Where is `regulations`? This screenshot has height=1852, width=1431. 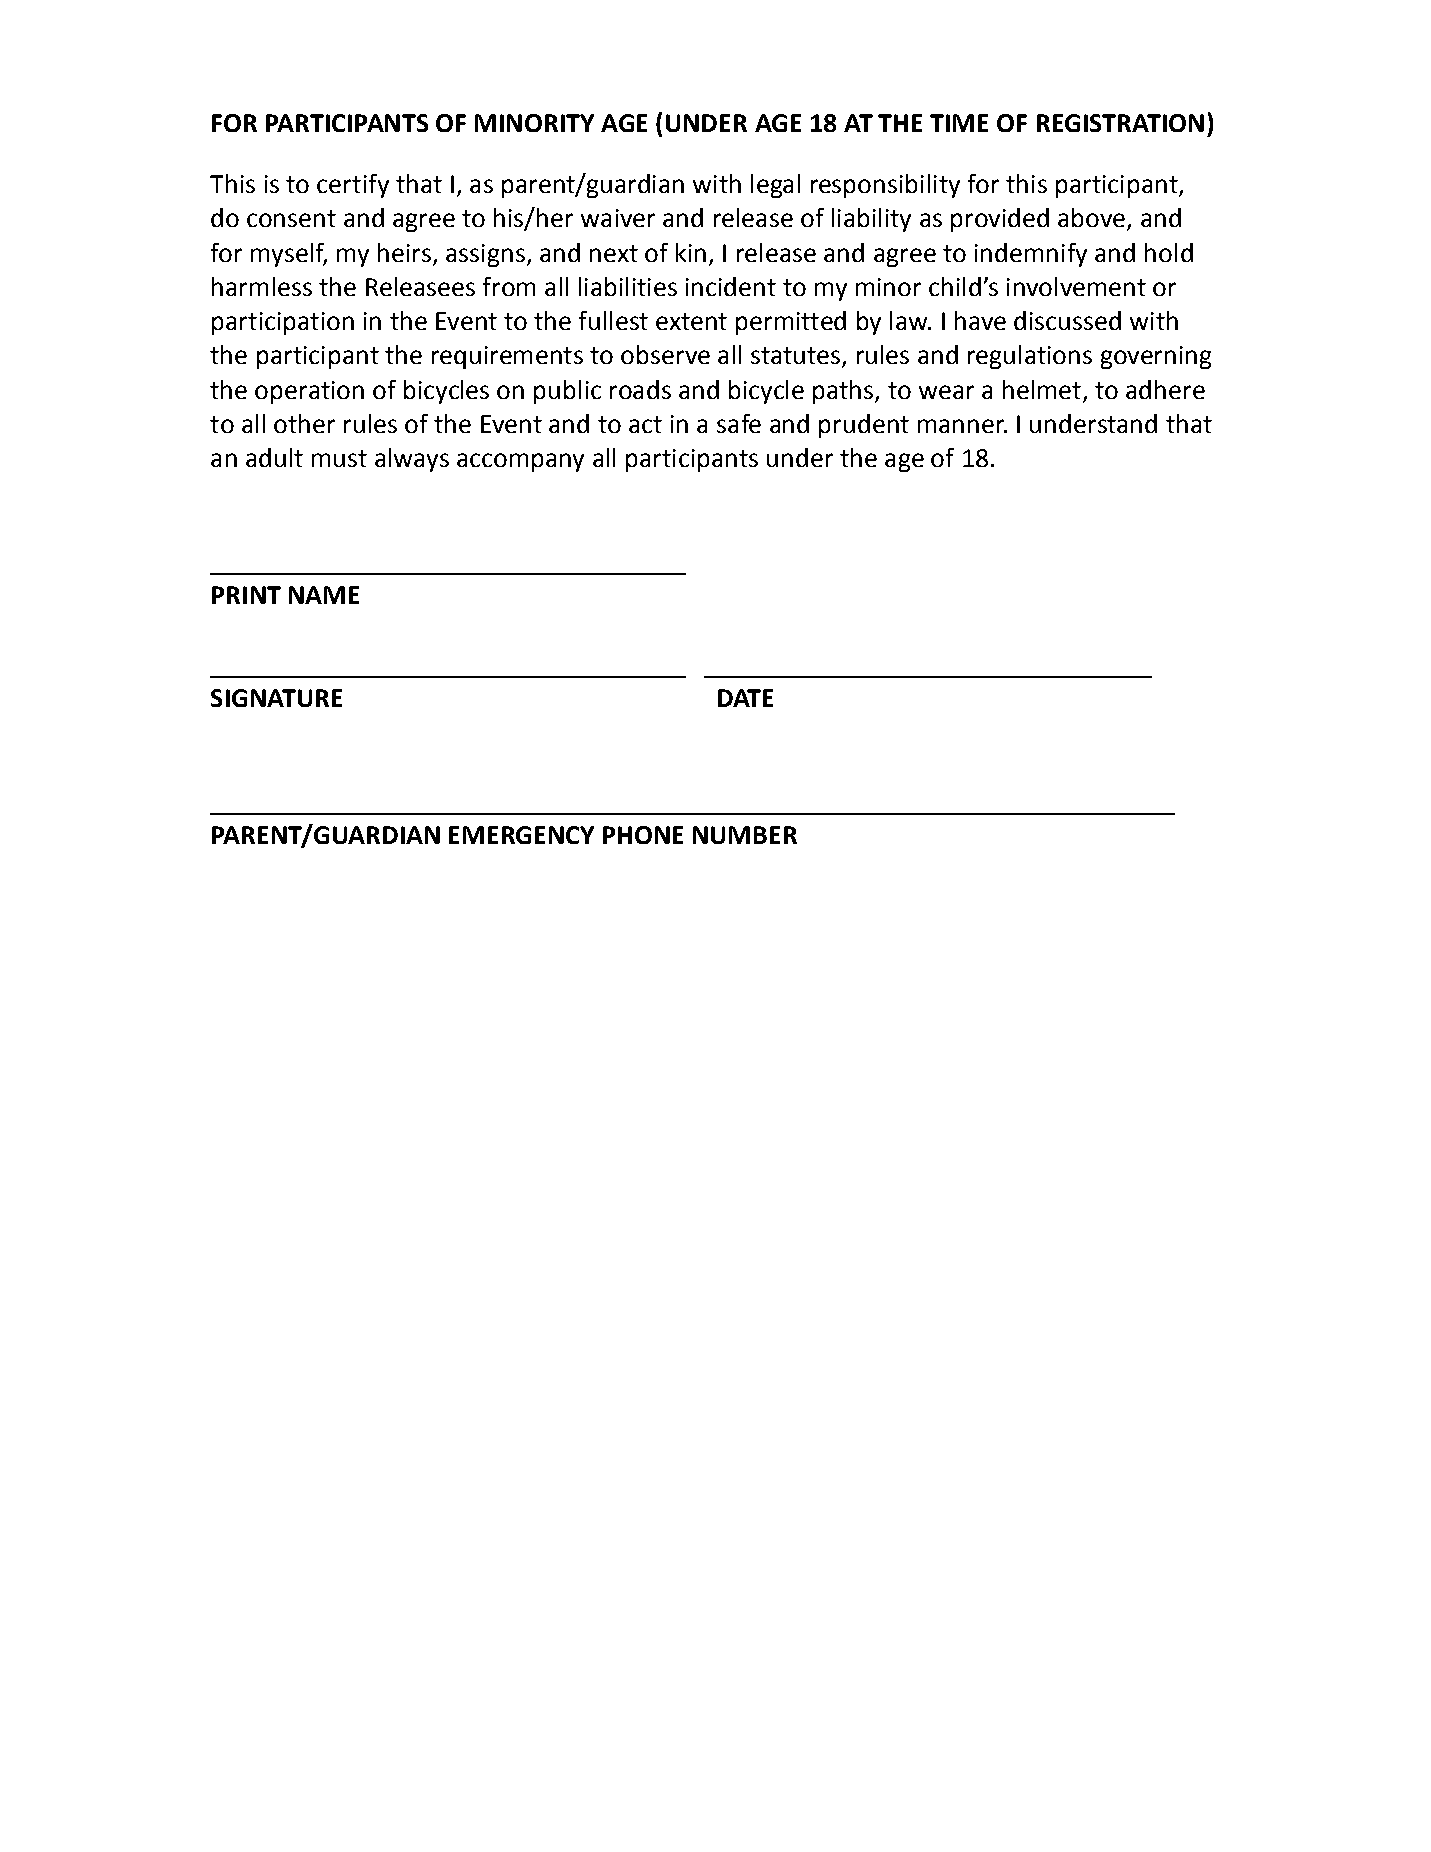 regulations is located at coordinates (1030, 357).
